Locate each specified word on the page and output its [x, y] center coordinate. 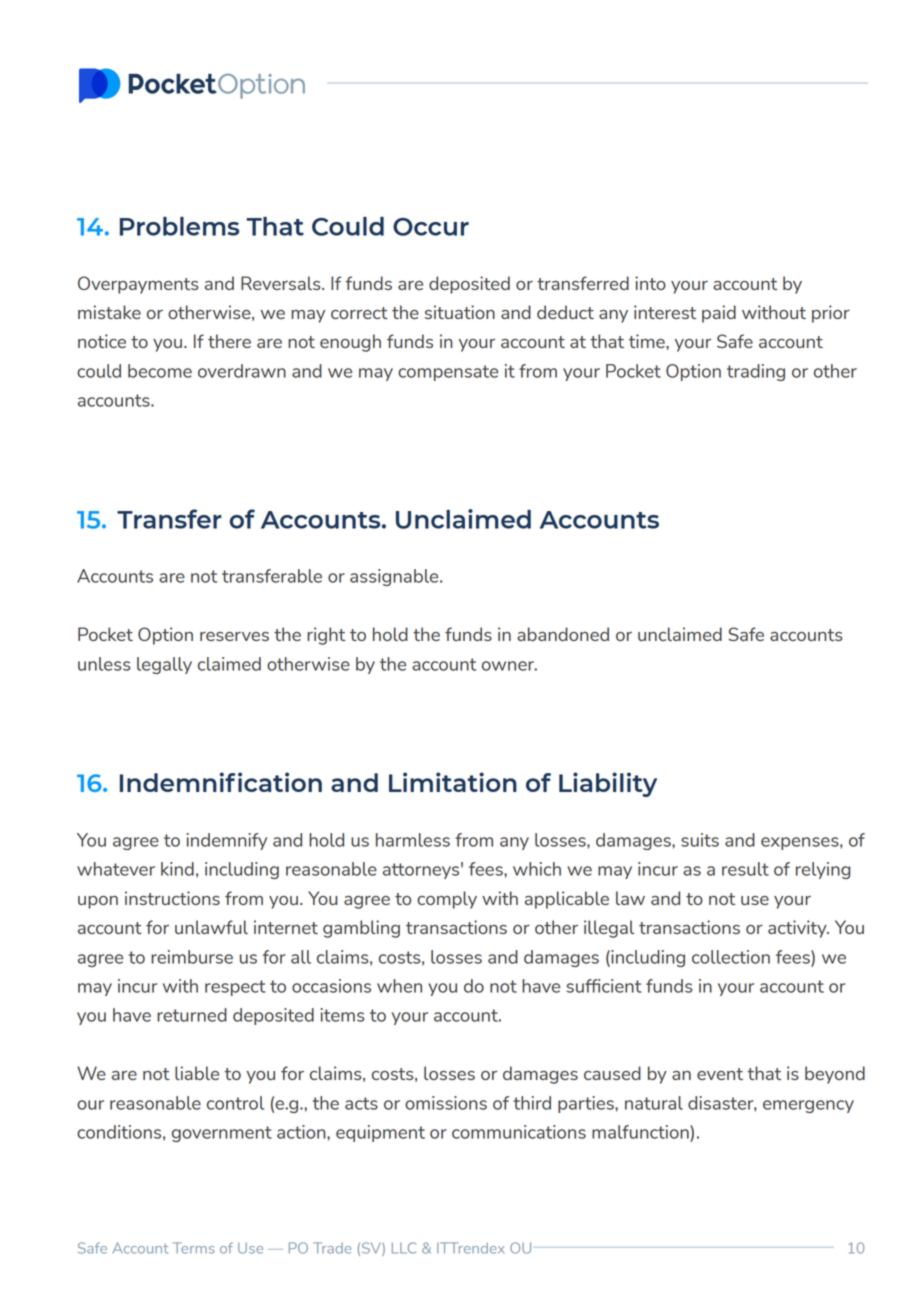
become [160, 371]
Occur [431, 227]
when [399, 986]
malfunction [641, 1132]
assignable [395, 577]
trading [756, 372]
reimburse [192, 957]
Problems [179, 226]
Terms [194, 1248]
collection [731, 957]
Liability [608, 784]
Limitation [453, 782]
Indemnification [221, 782]
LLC [404, 1248]
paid [719, 314]
